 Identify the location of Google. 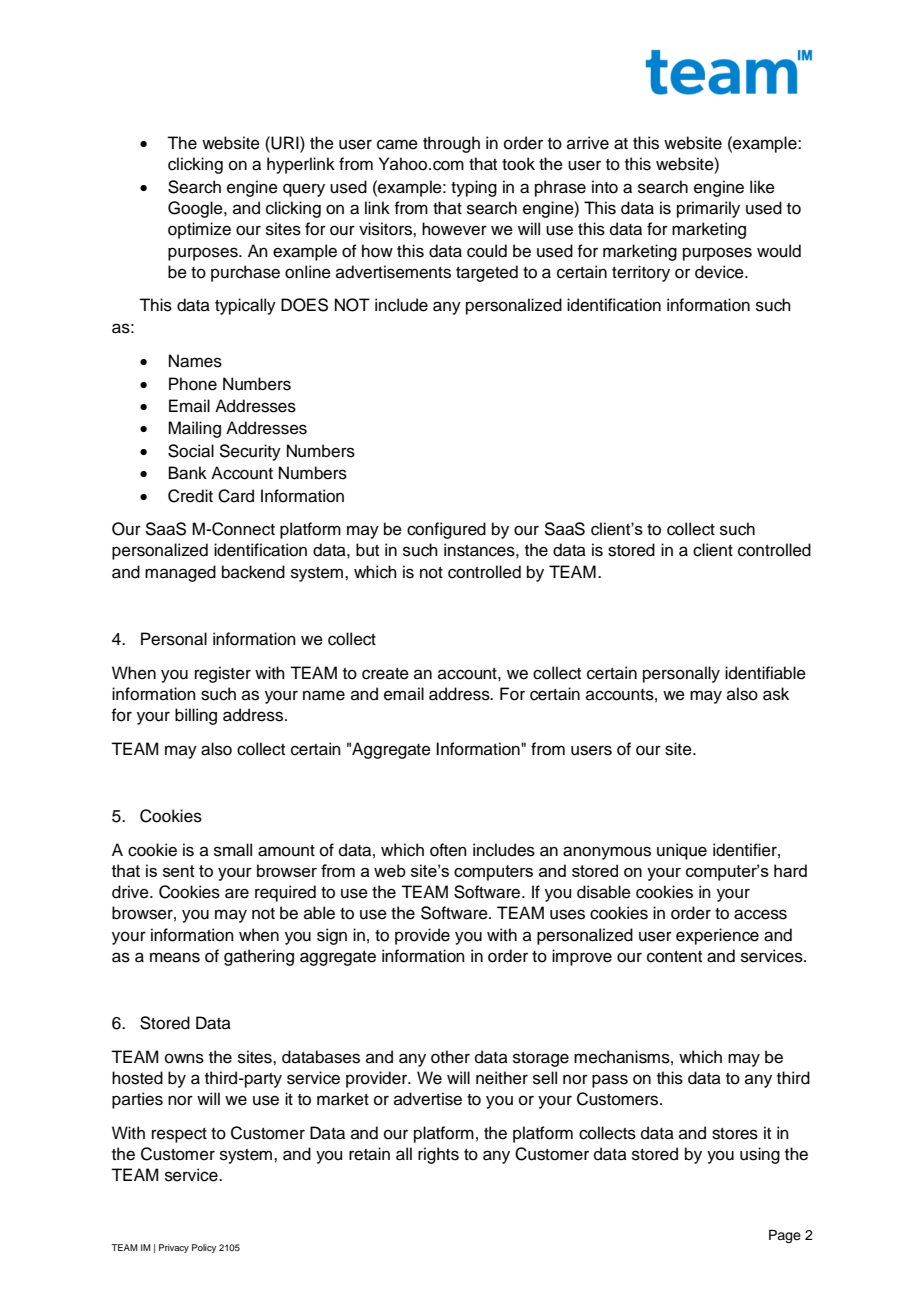
(196, 209).
